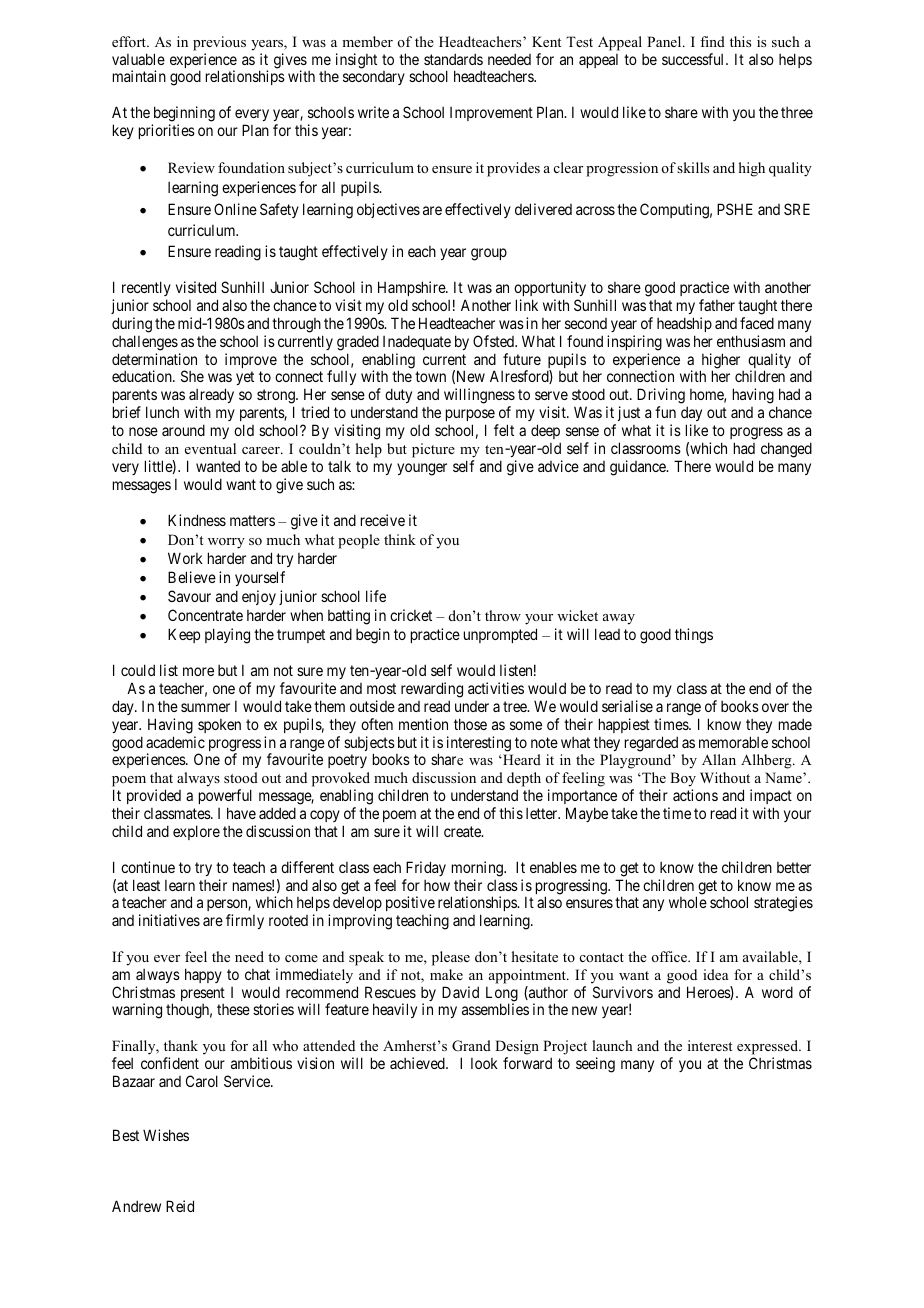 The image size is (924, 1308). Describe the element at coordinates (453, 59) in the page. I see `standards` at that location.
